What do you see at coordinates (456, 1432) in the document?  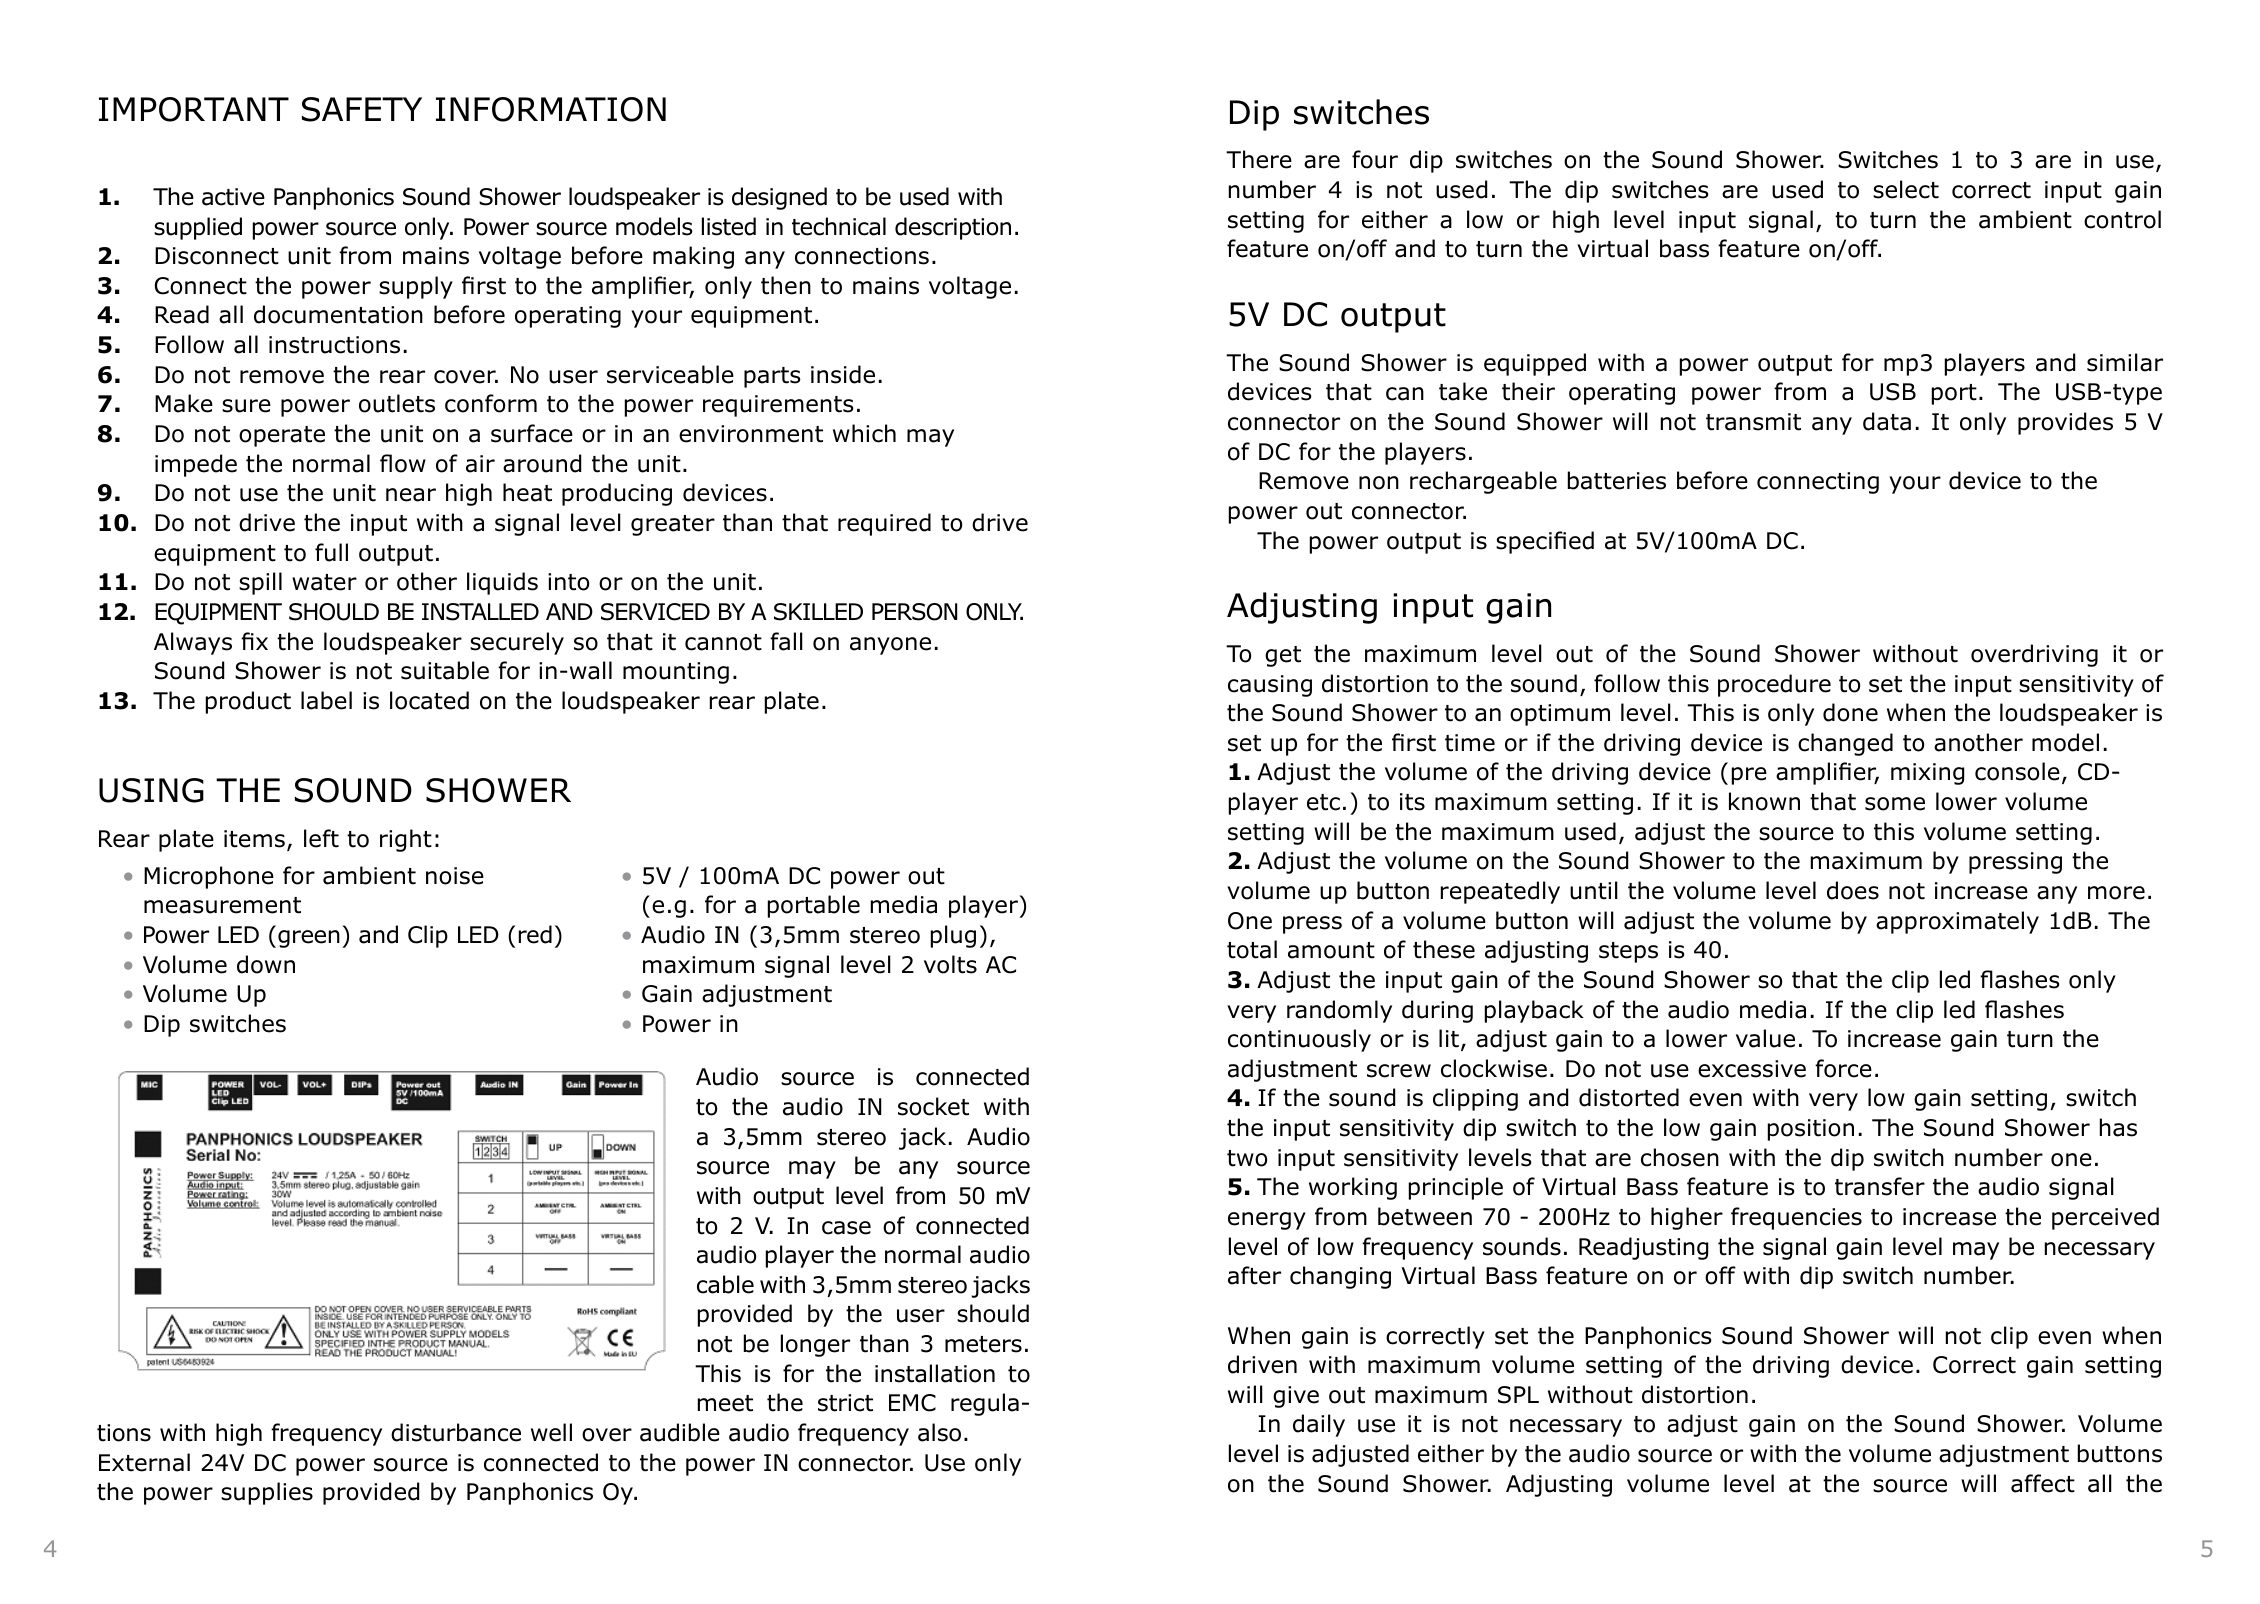 I see `disturbance` at bounding box center [456, 1432].
